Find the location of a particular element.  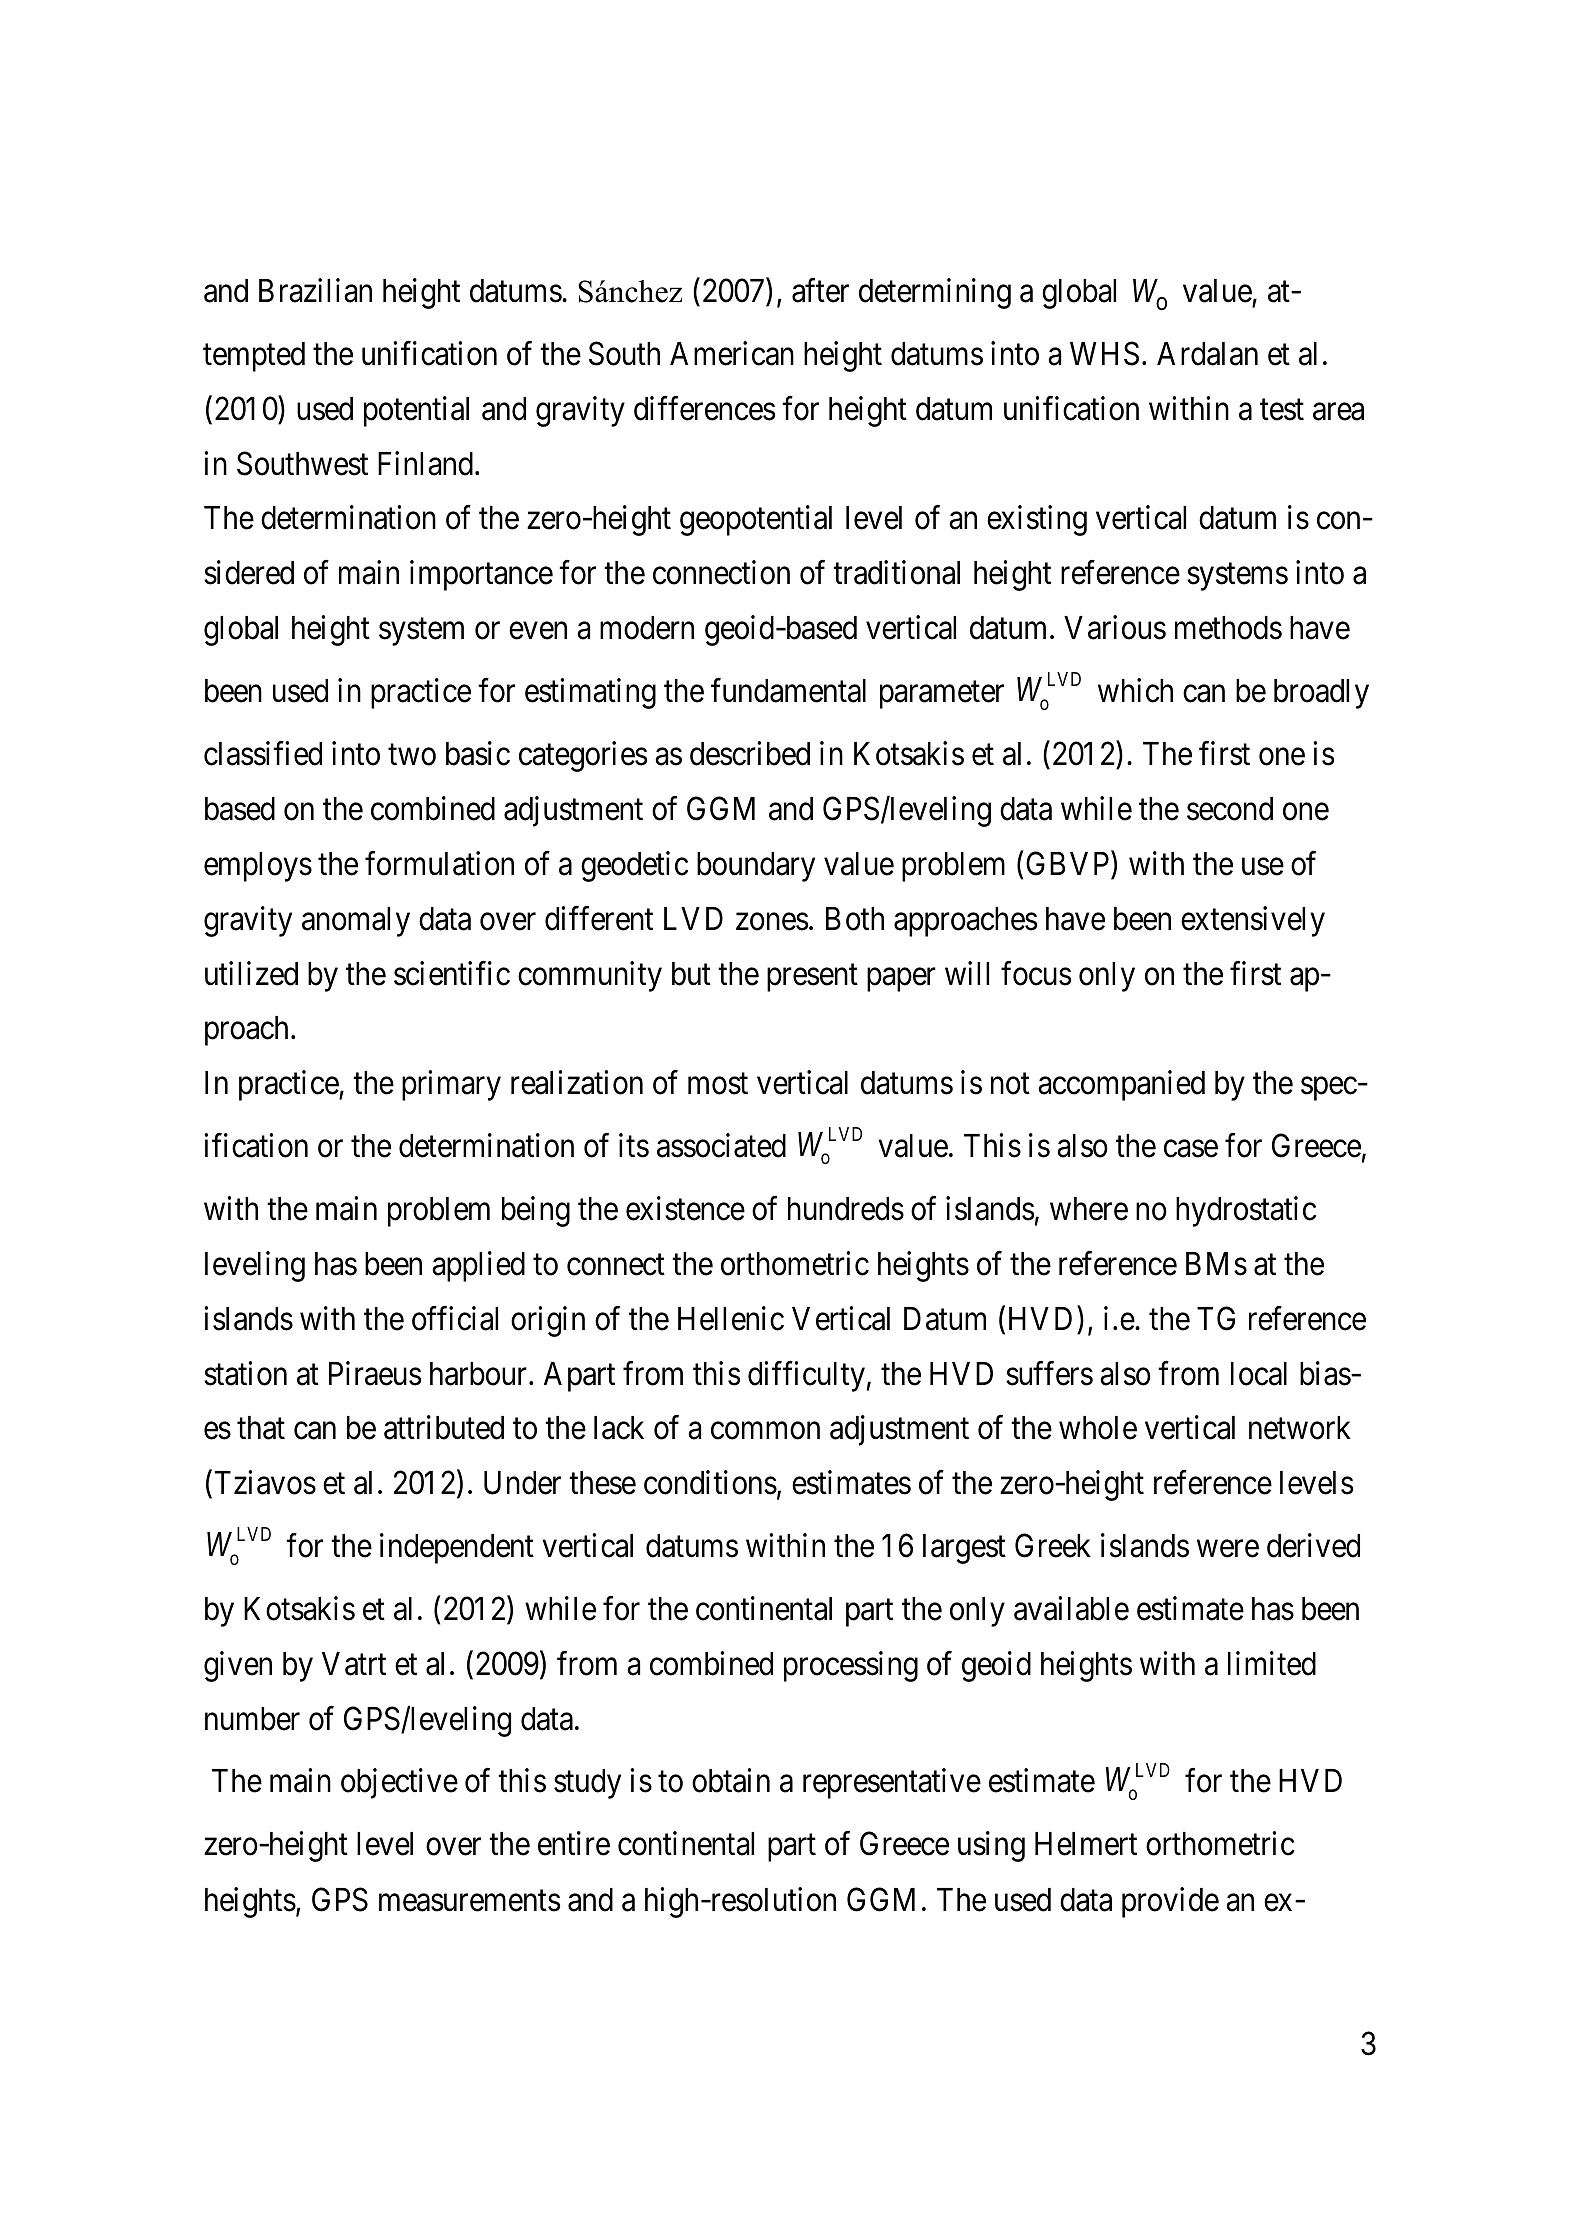

objective is located at coordinates (399, 1784).
